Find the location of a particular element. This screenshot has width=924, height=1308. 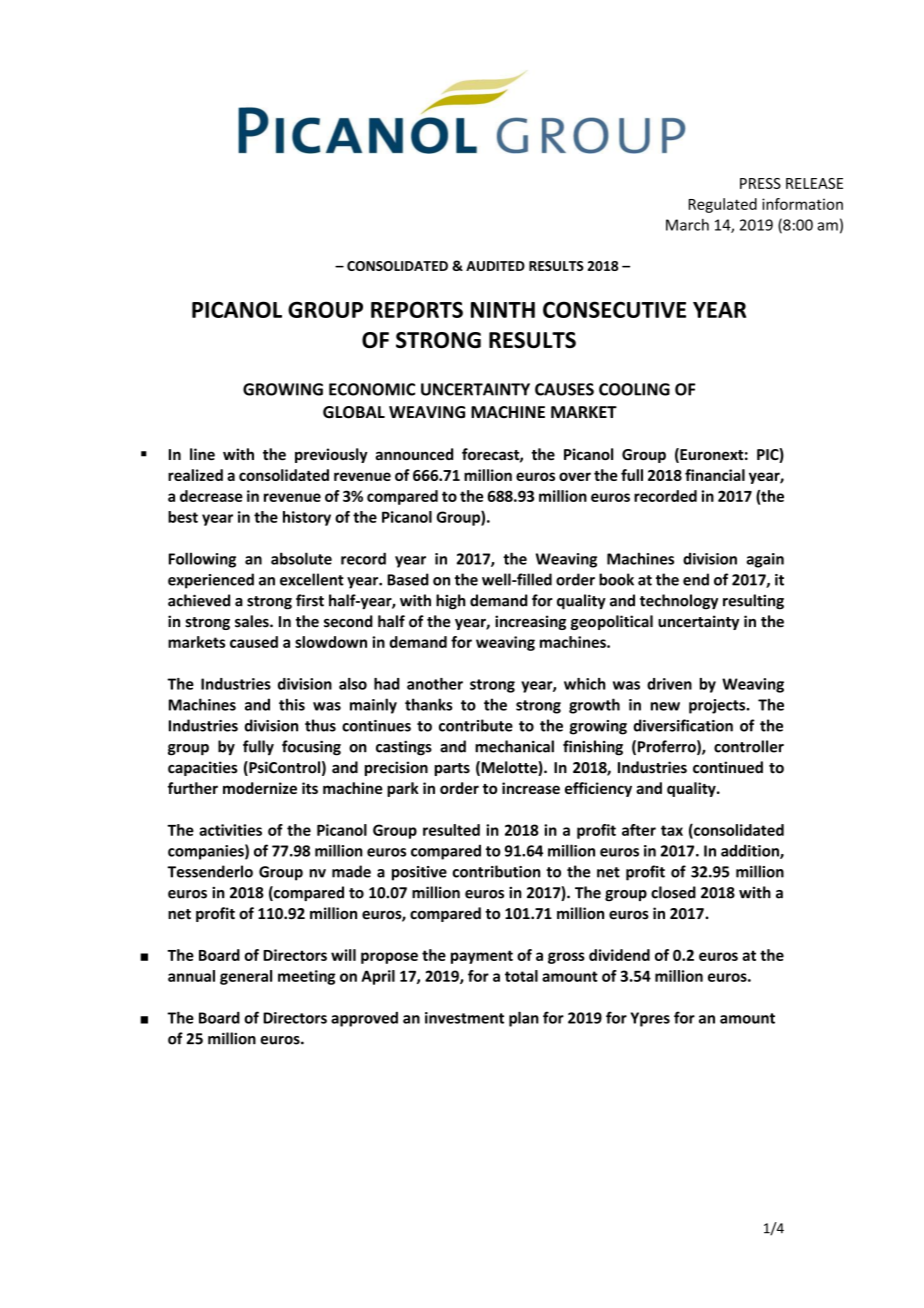

AUDITED is located at coordinates (495, 266).
